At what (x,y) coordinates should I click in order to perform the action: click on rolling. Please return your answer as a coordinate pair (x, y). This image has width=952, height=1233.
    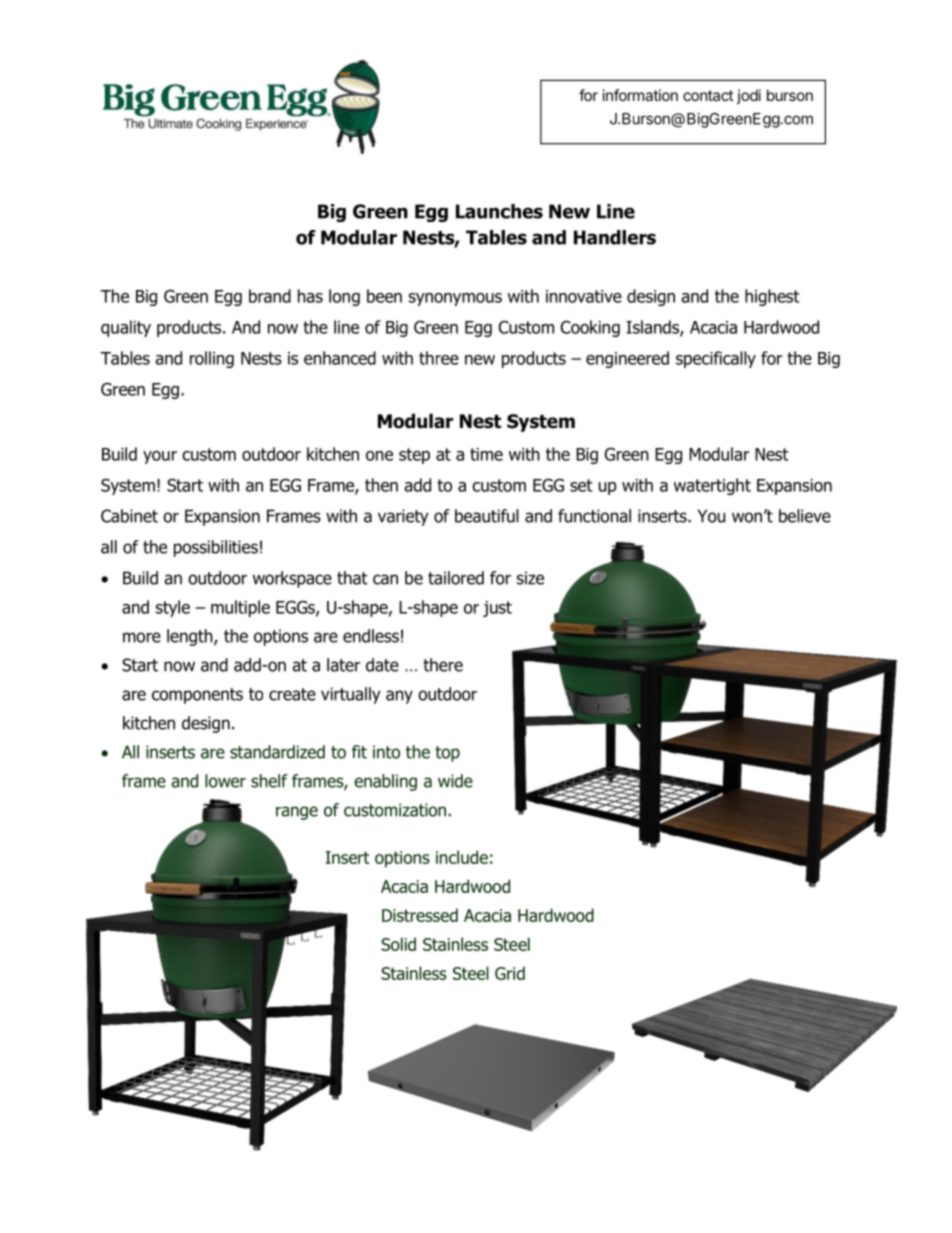
    Looking at the image, I should click on (212, 359).
